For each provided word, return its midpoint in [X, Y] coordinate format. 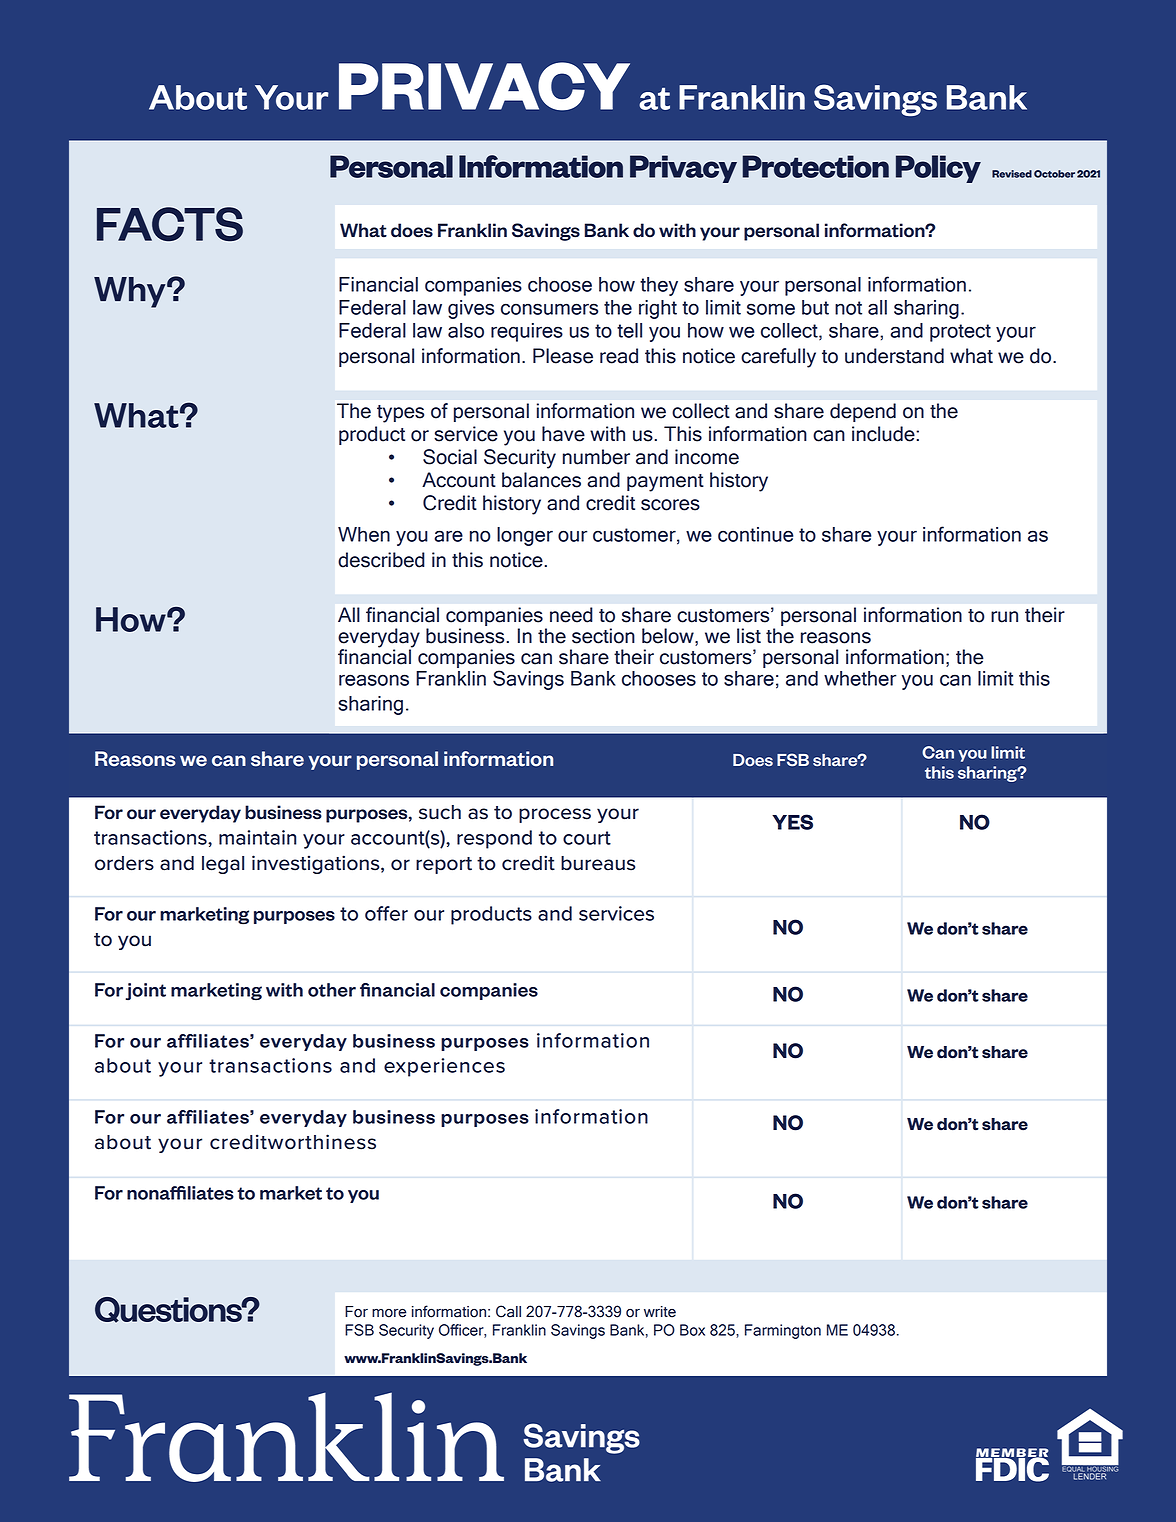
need [571, 615]
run [1004, 617]
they [659, 286]
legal [223, 865]
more [389, 1313]
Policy [938, 169]
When [364, 534]
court [587, 838]
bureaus [598, 863]
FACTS [170, 224]
